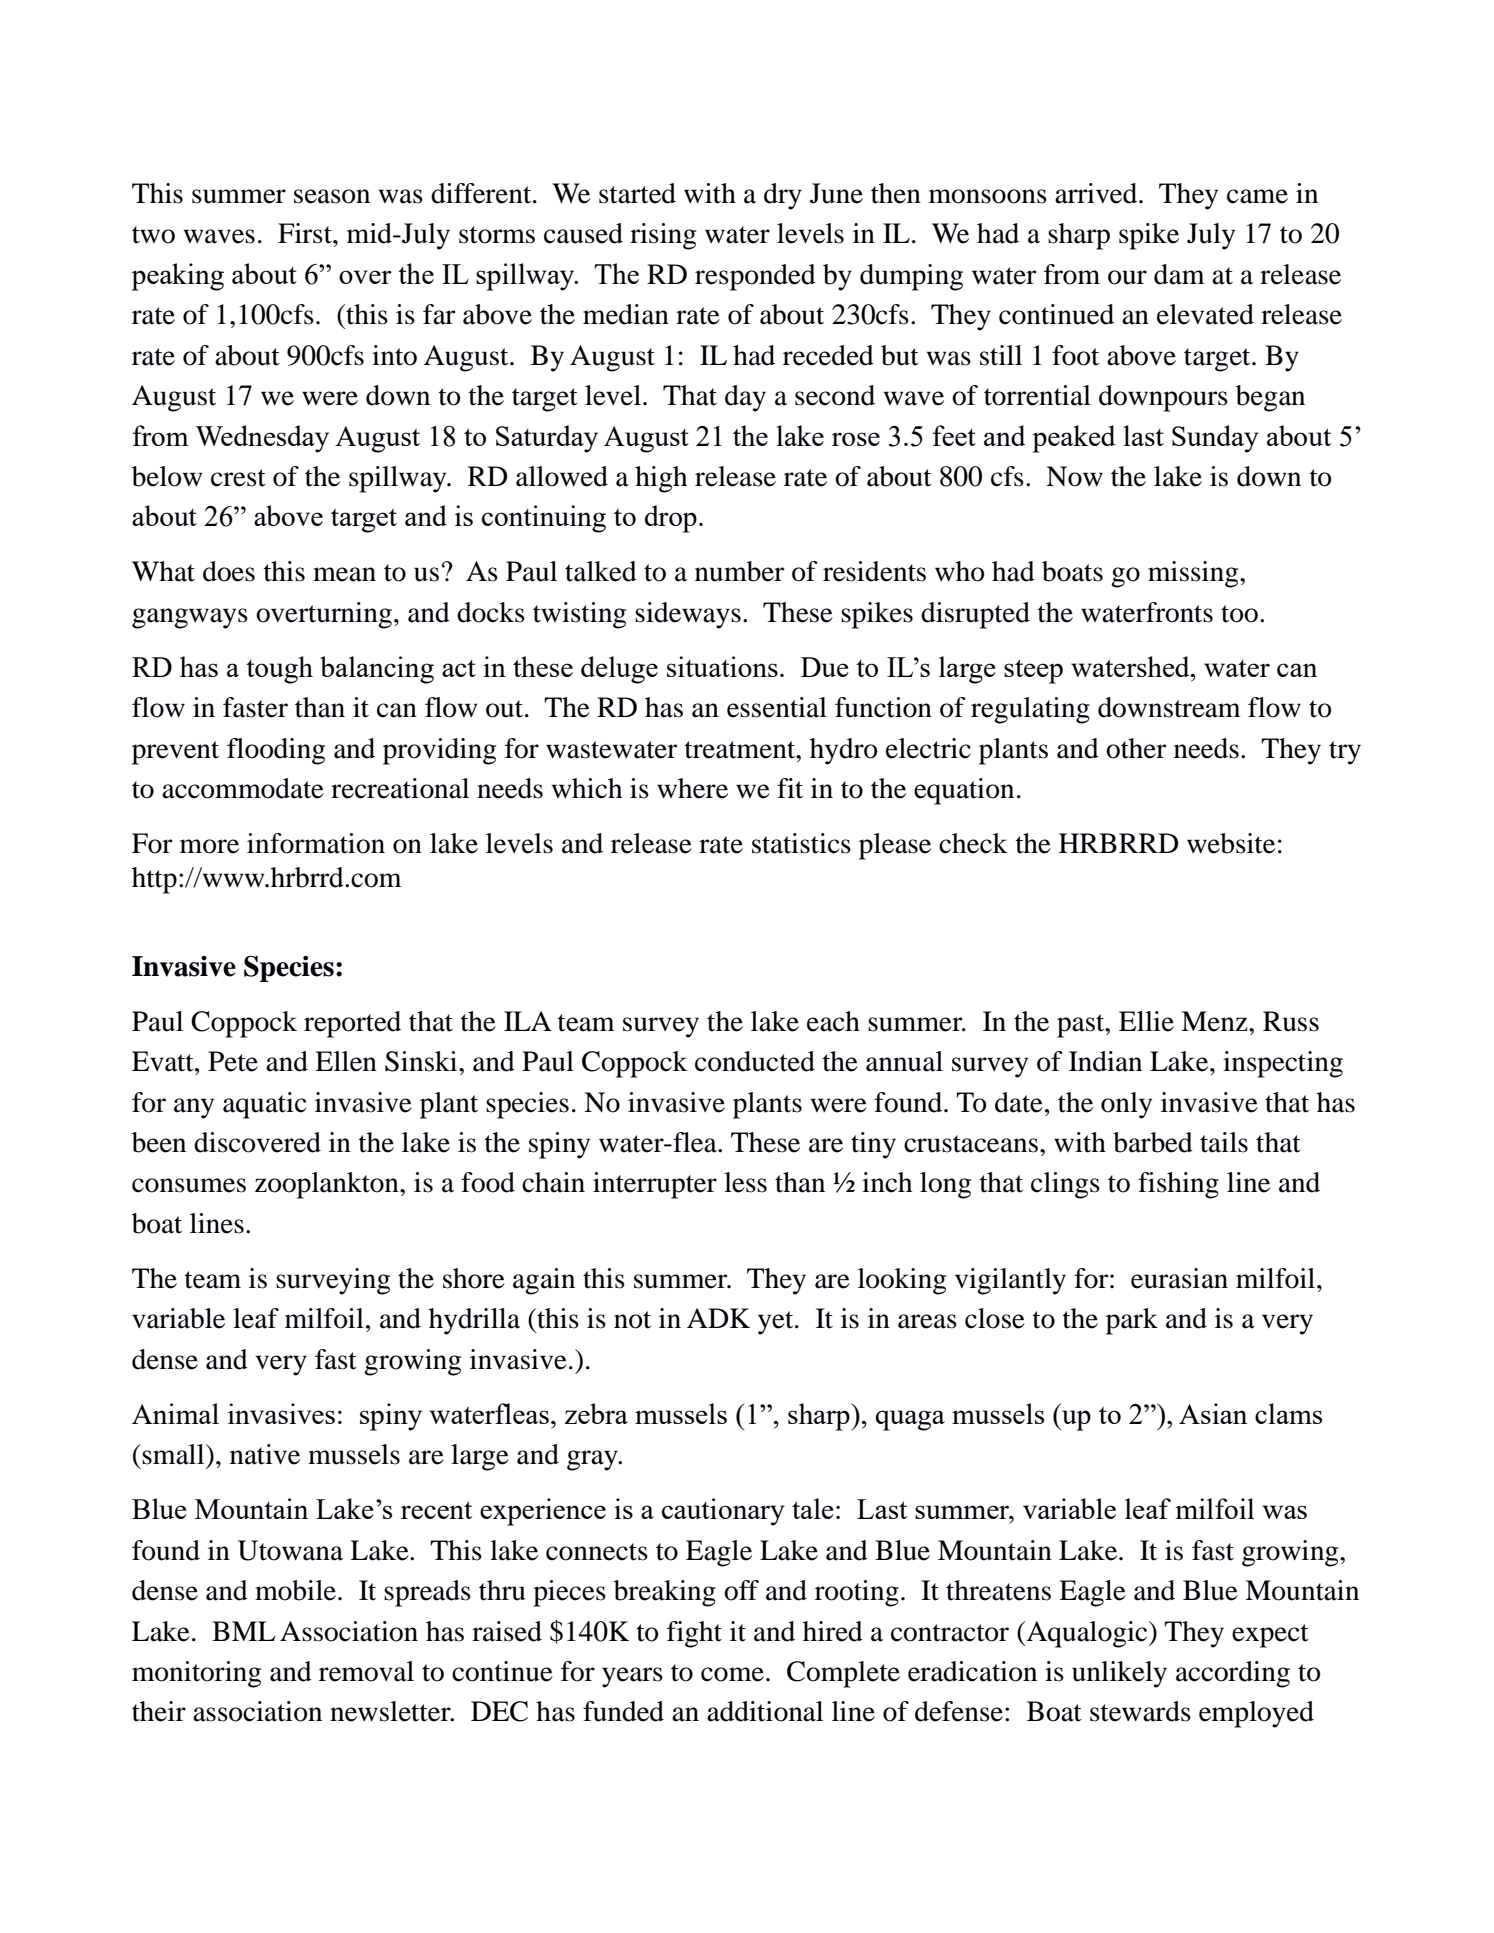 The width and height of the screenshot is (1494, 1933). Describe the element at coordinates (777, 707) in the screenshot. I see `essential` at that location.
